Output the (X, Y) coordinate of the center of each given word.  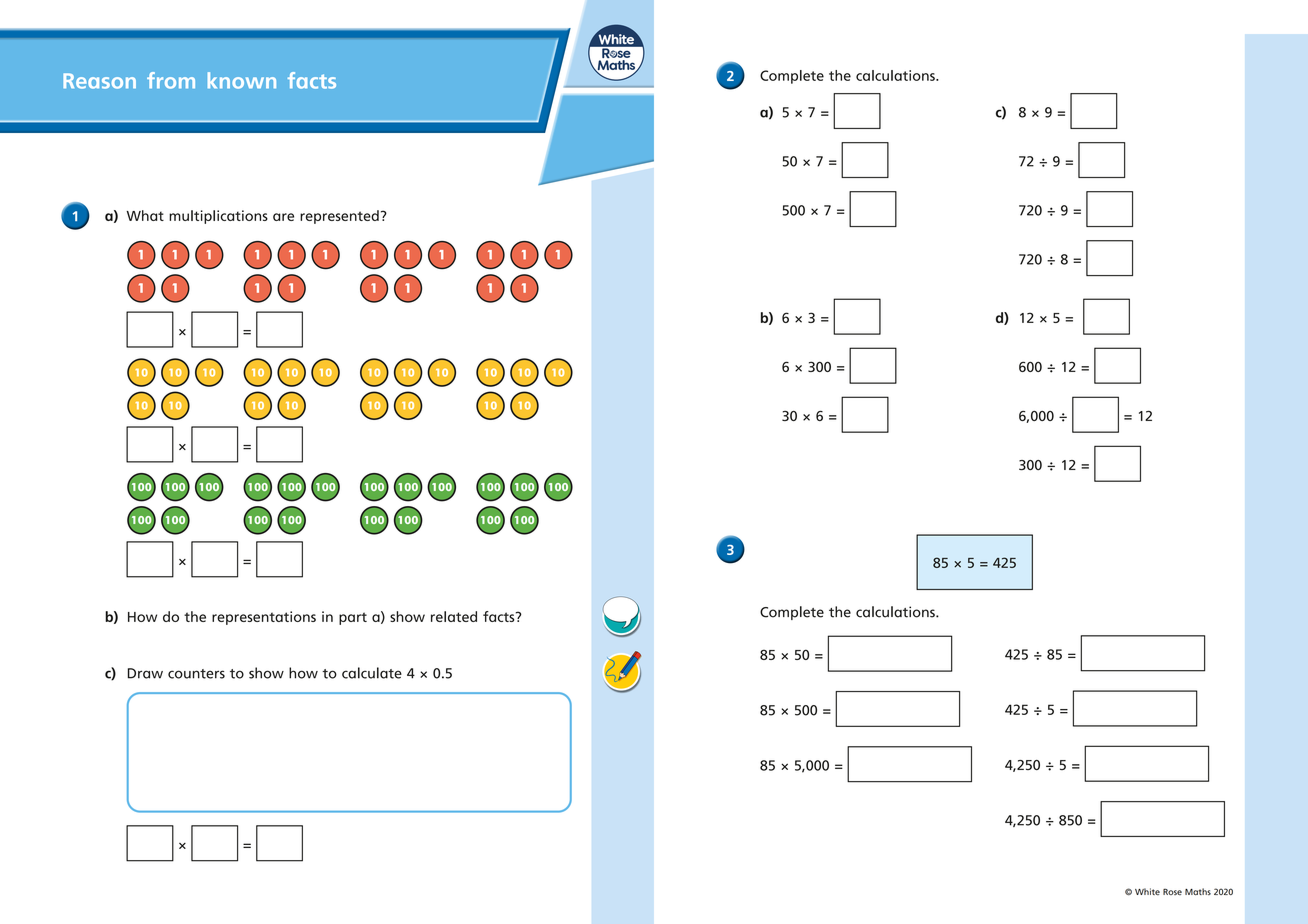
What (145, 215)
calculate (372, 673)
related (454, 616)
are (283, 217)
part (353, 618)
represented (339, 217)
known (242, 80)
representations (264, 618)
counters (196, 674)
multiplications (218, 217)
